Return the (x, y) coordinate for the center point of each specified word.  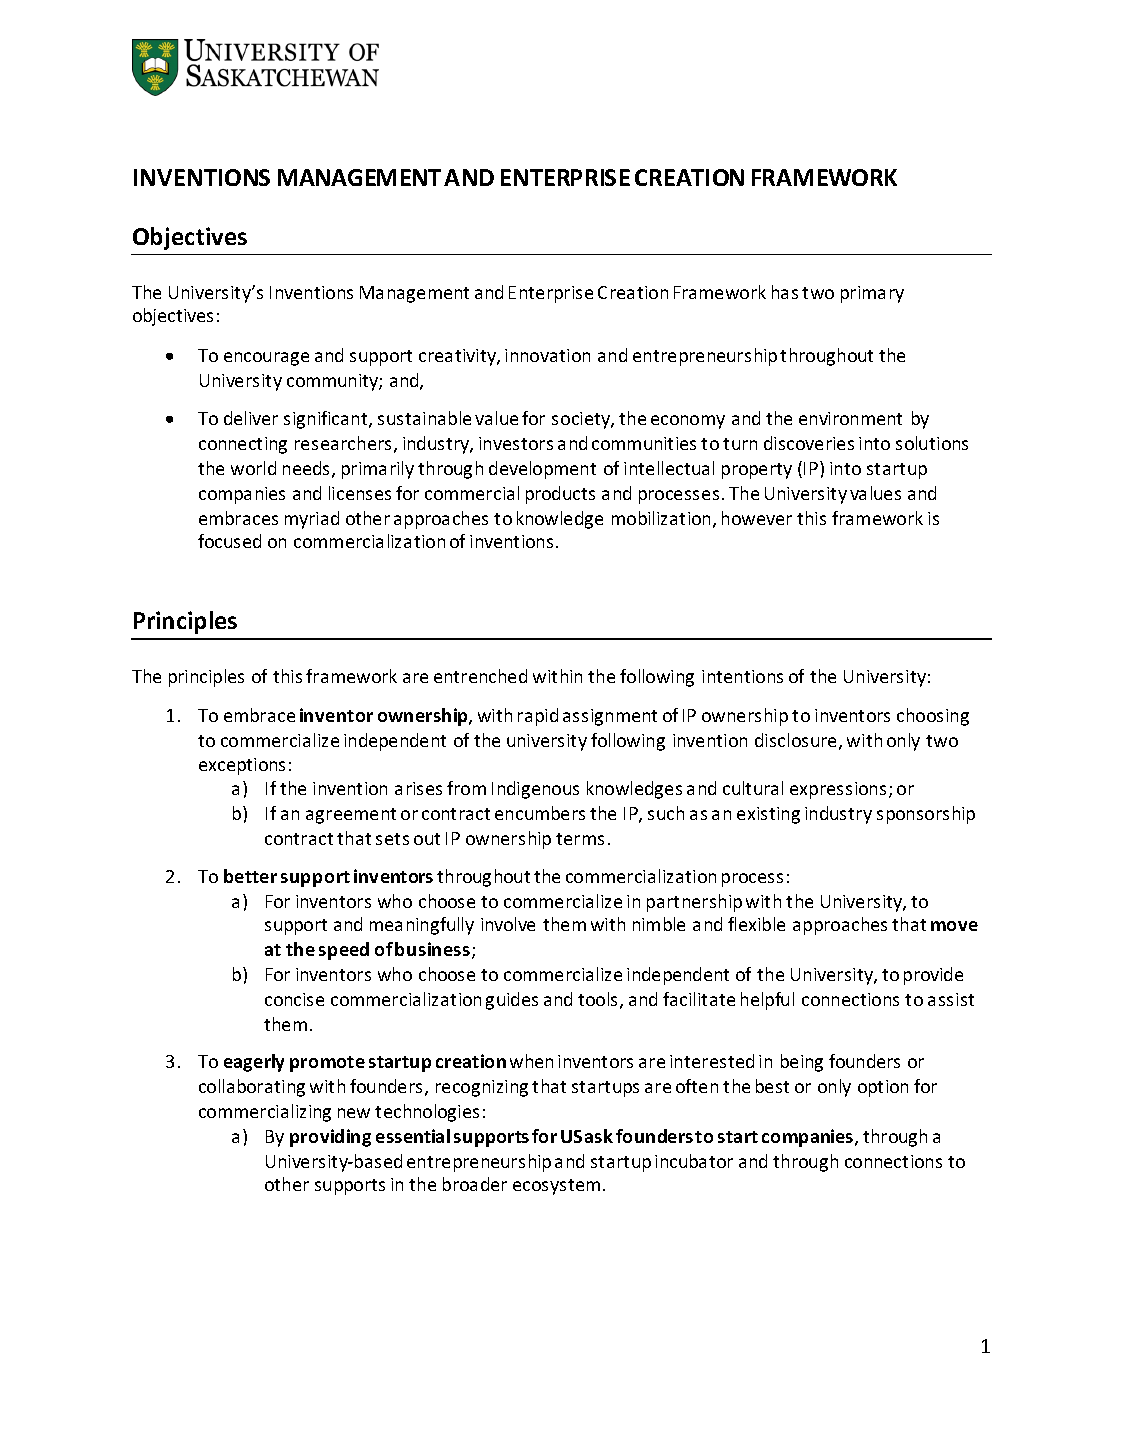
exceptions (242, 766)
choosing (933, 717)
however (757, 518)
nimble (659, 924)
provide (933, 976)
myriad (312, 520)
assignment (610, 717)
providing (330, 1138)
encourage (266, 359)
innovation (547, 355)
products (560, 495)
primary (872, 294)
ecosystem (556, 1187)
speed (344, 951)
